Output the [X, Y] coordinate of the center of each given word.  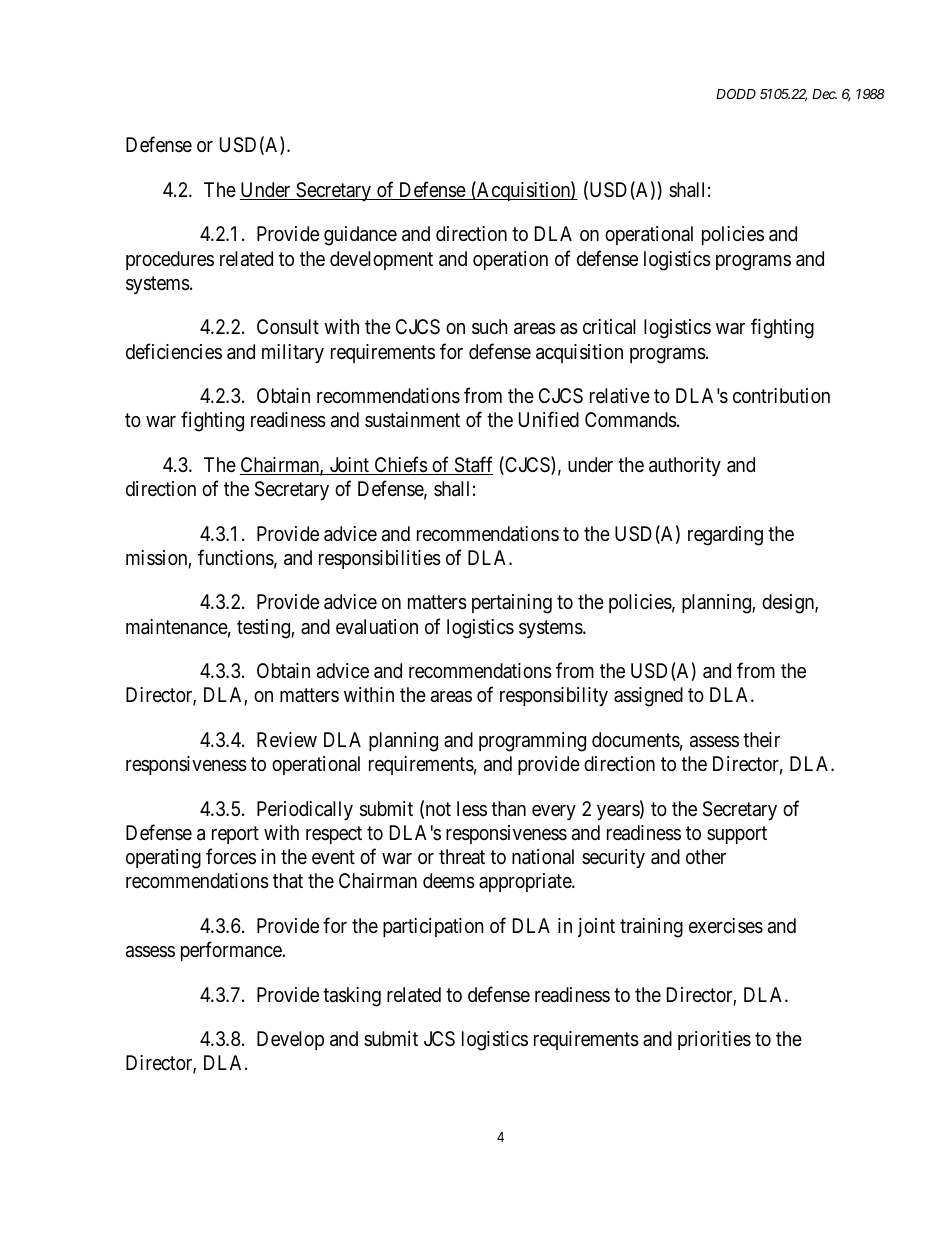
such [490, 327]
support [737, 835]
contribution [781, 395]
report [235, 835]
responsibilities [380, 559]
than [508, 809]
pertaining [512, 604]
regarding [725, 536]
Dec [824, 94]
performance [232, 951]
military [293, 353]
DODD [736, 94]
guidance [360, 236]
